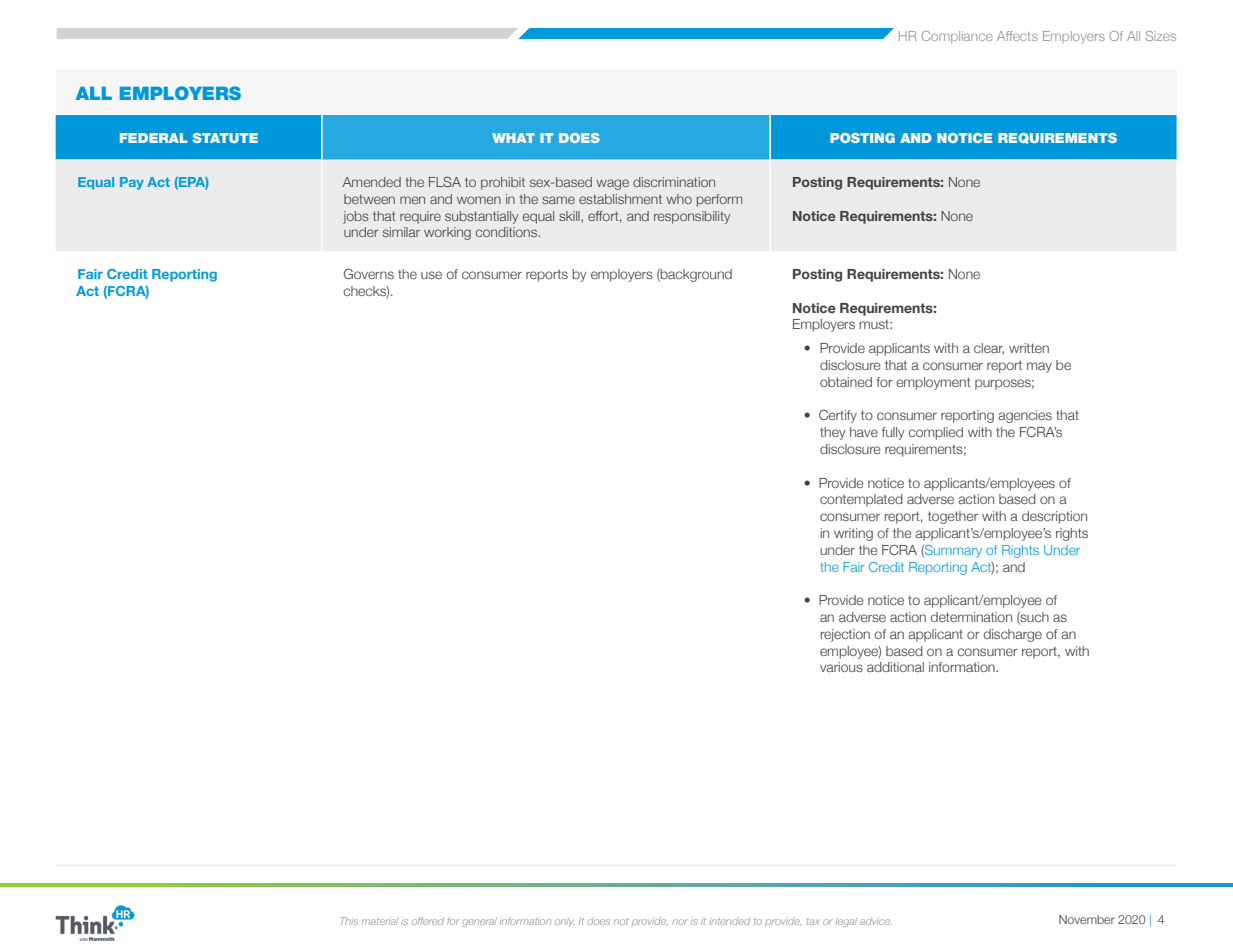 This image has height=952, width=1233. What do you see at coordinates (349, 921) in the image?
I see `This` at bounding box center [349, 921].
